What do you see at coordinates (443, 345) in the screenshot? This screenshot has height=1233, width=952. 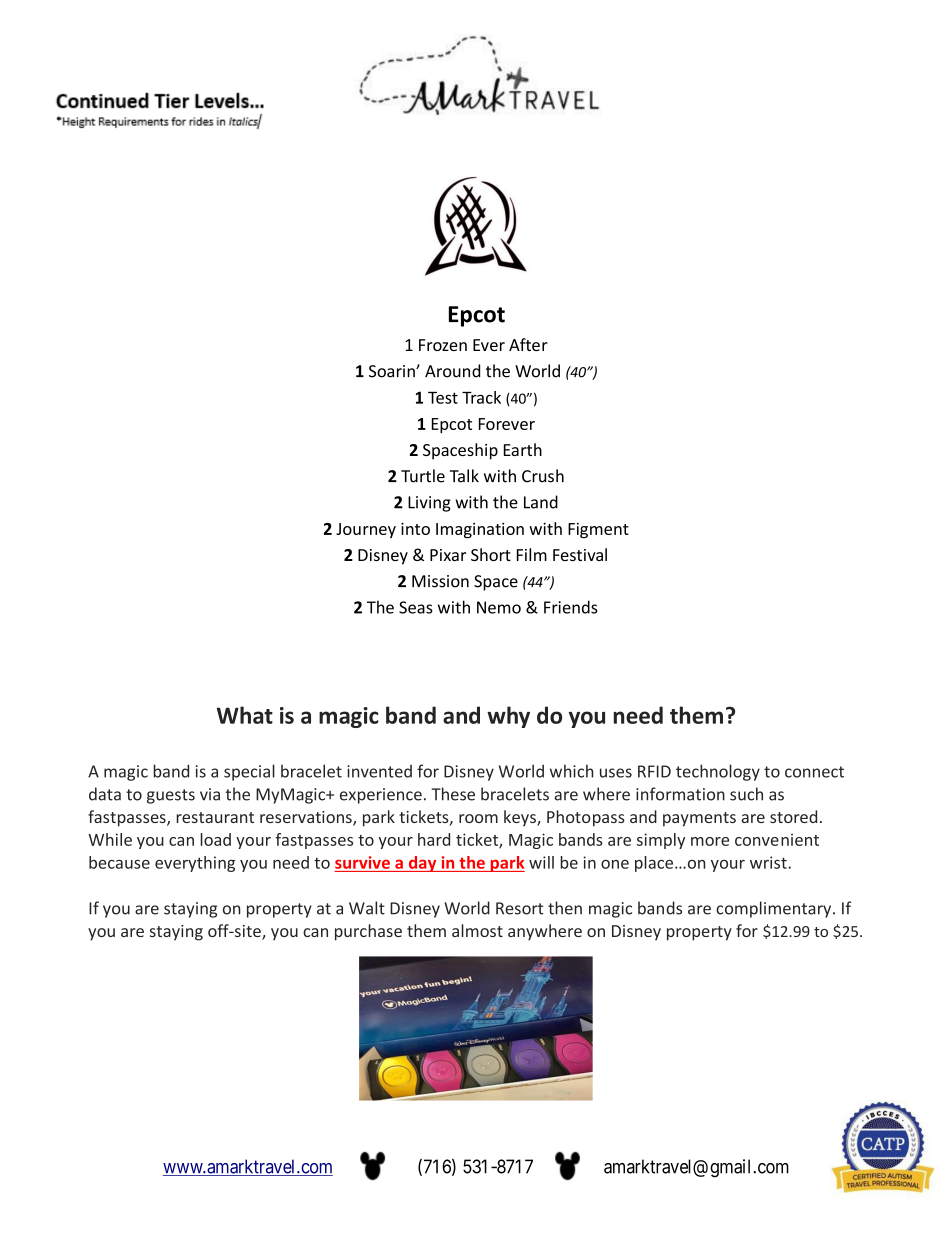 I see `Frozen` at bounding box center [443, 345].
